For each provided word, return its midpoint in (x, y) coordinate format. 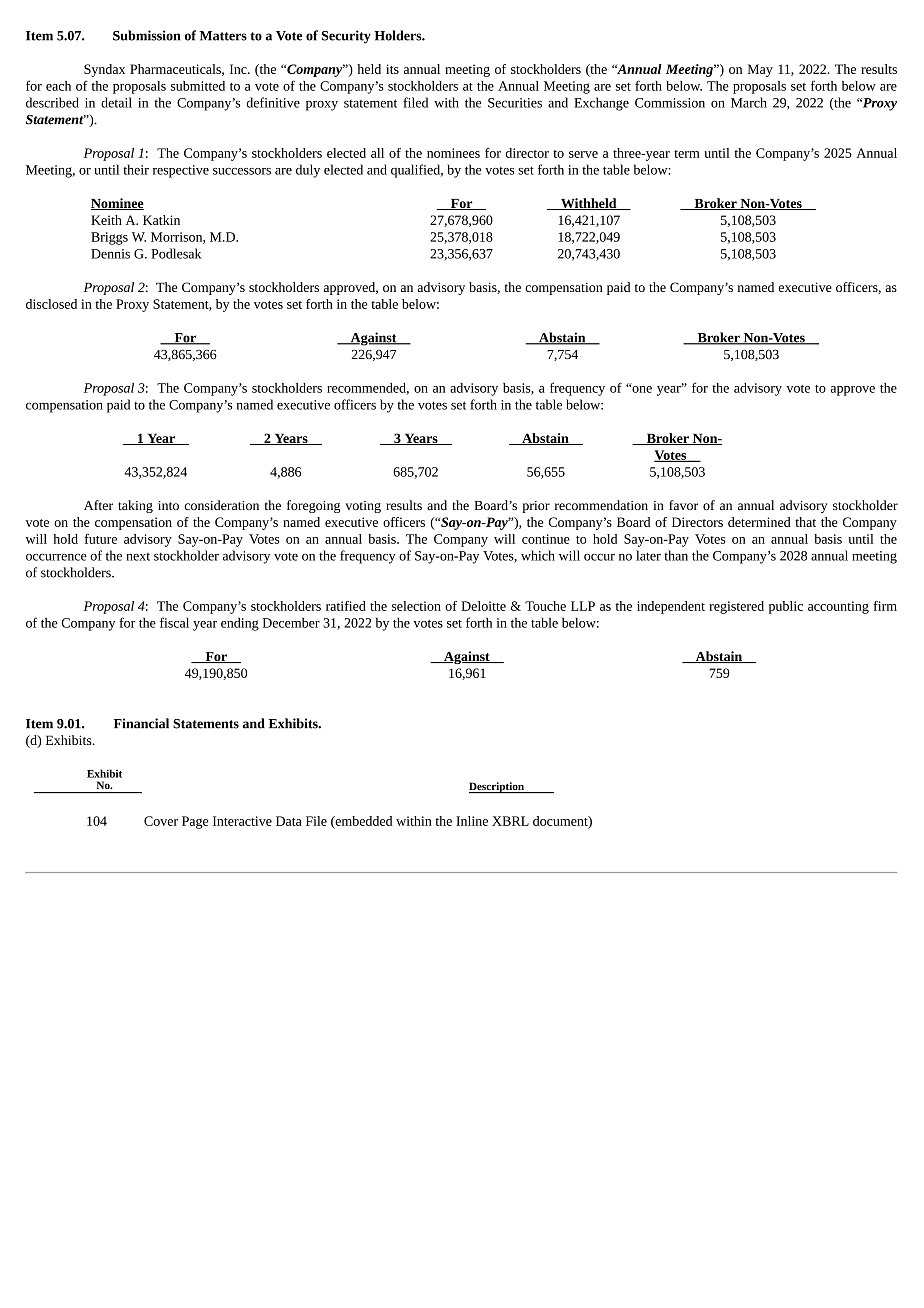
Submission (146, 35)
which (538, 555)
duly (308, 171)
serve (583, 154)
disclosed (51, 304)
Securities (515, 103)
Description (497, 787)
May (760, 70)
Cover (161, 821)
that (805, 522)
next (138, 557)
